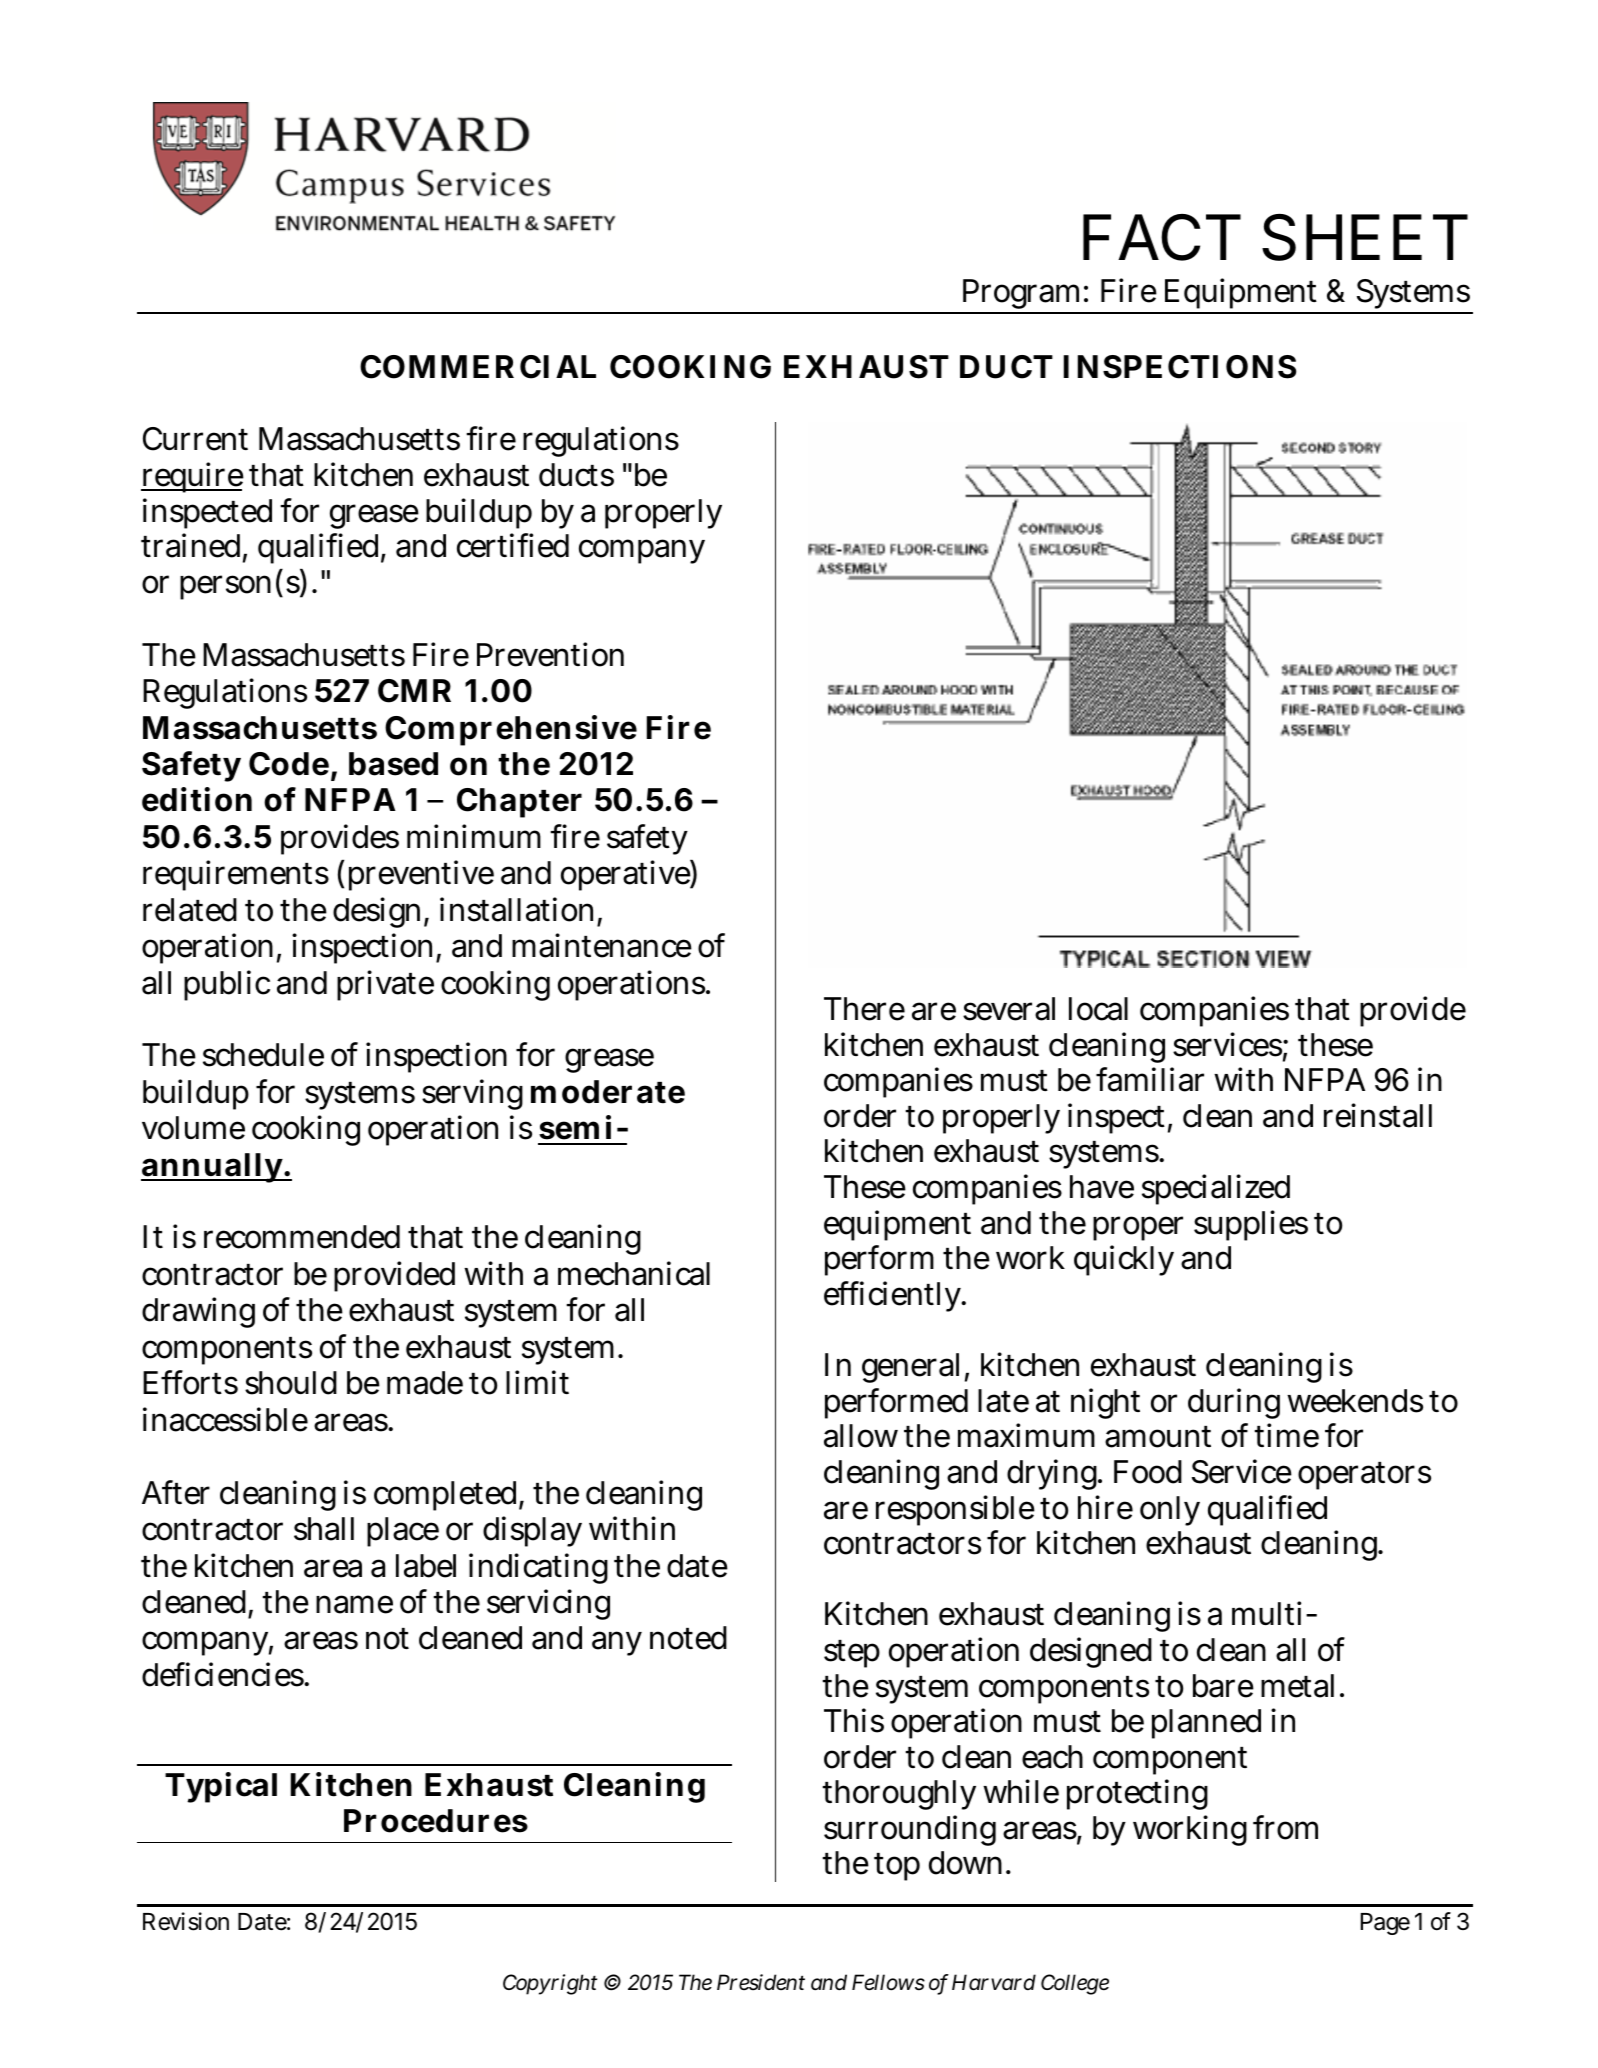 The width and height of the screenshot is (1598, 2068). I want to click on FACT, so click(1162, 237).
